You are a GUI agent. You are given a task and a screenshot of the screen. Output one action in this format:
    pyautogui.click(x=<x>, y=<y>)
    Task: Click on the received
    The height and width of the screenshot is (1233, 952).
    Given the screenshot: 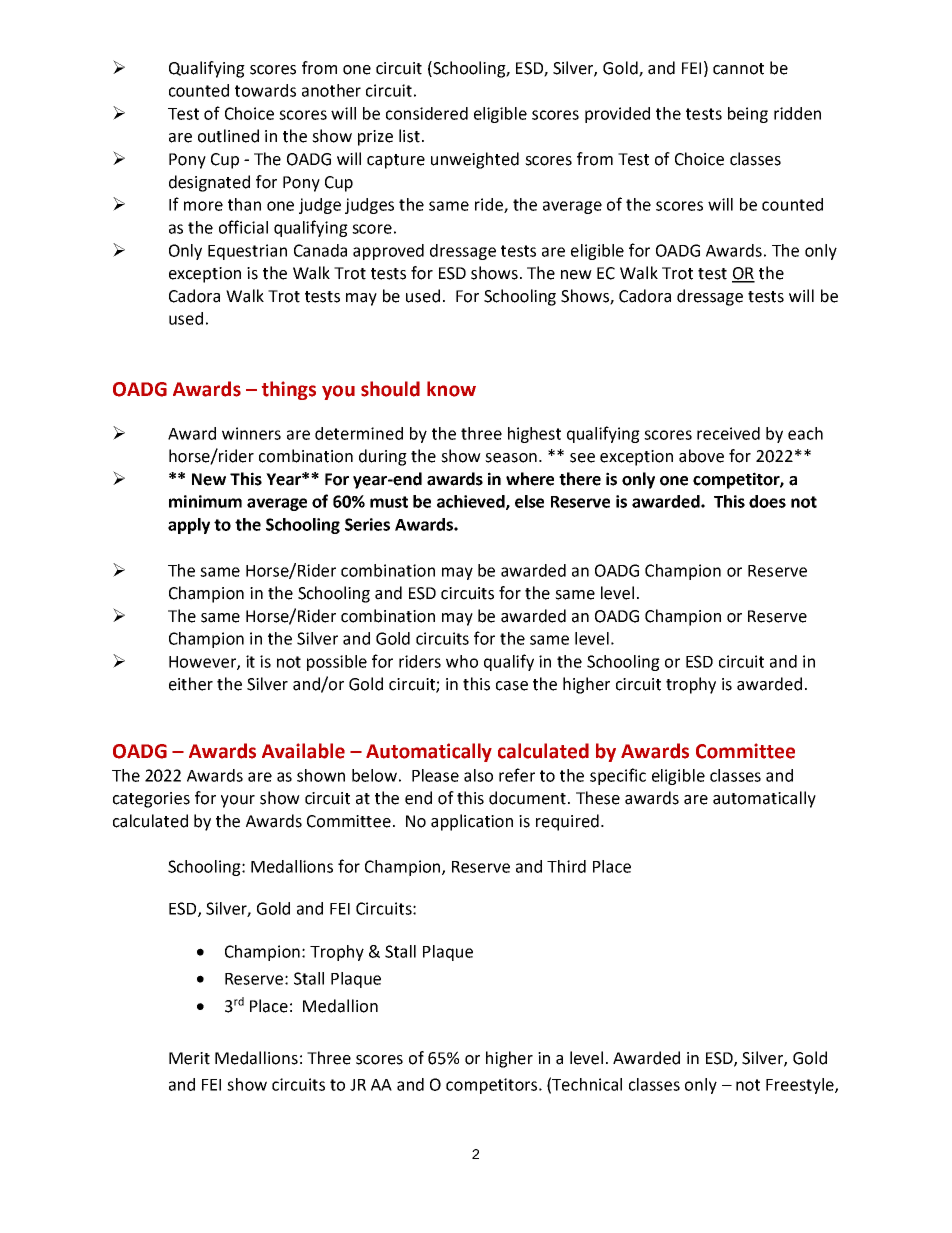 What is the action you would take?
    pyautogui.click(x=728, y=433)
